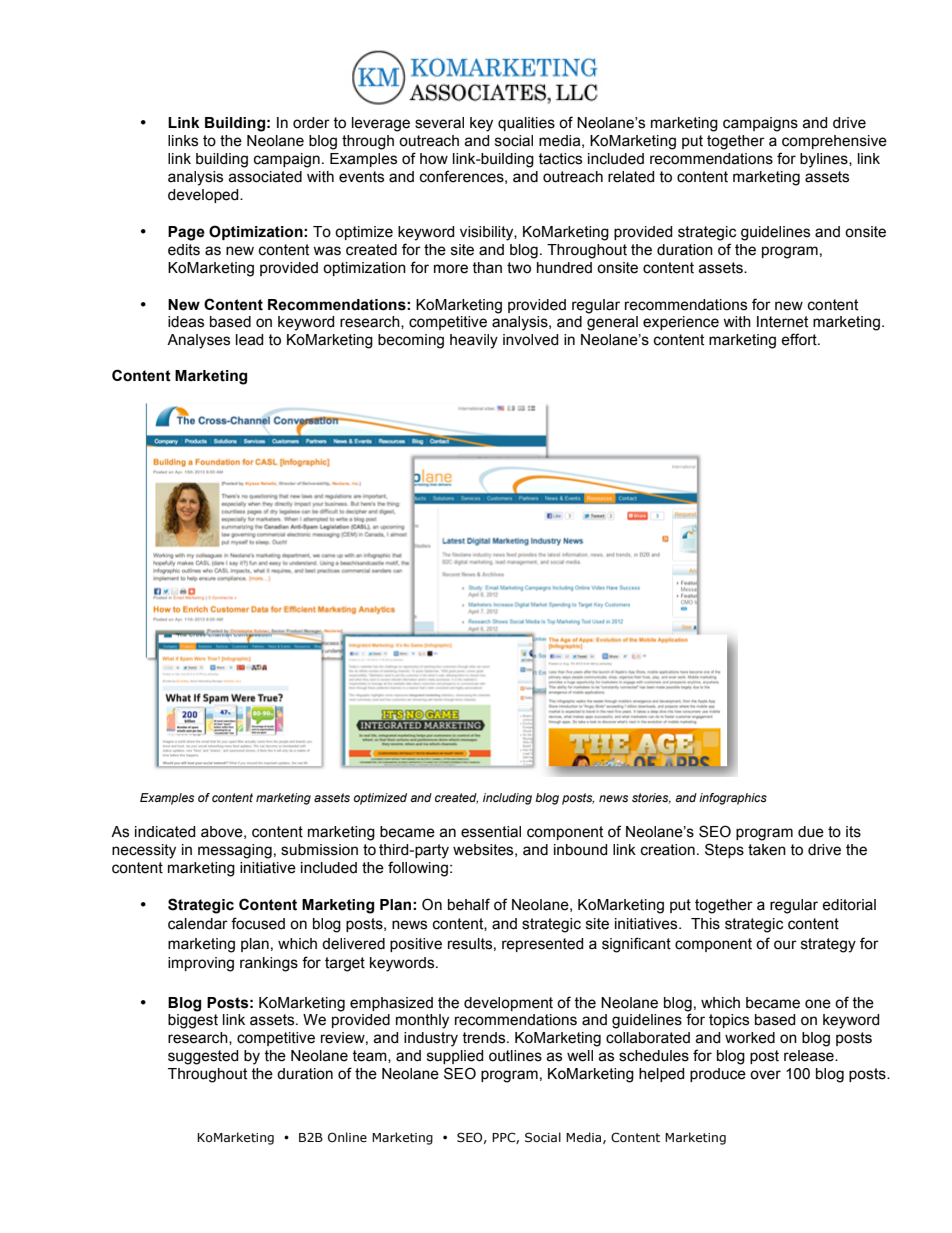  Describe the element at coordinates (733, 799) in the screenshot. I see `infographics` at that location.
